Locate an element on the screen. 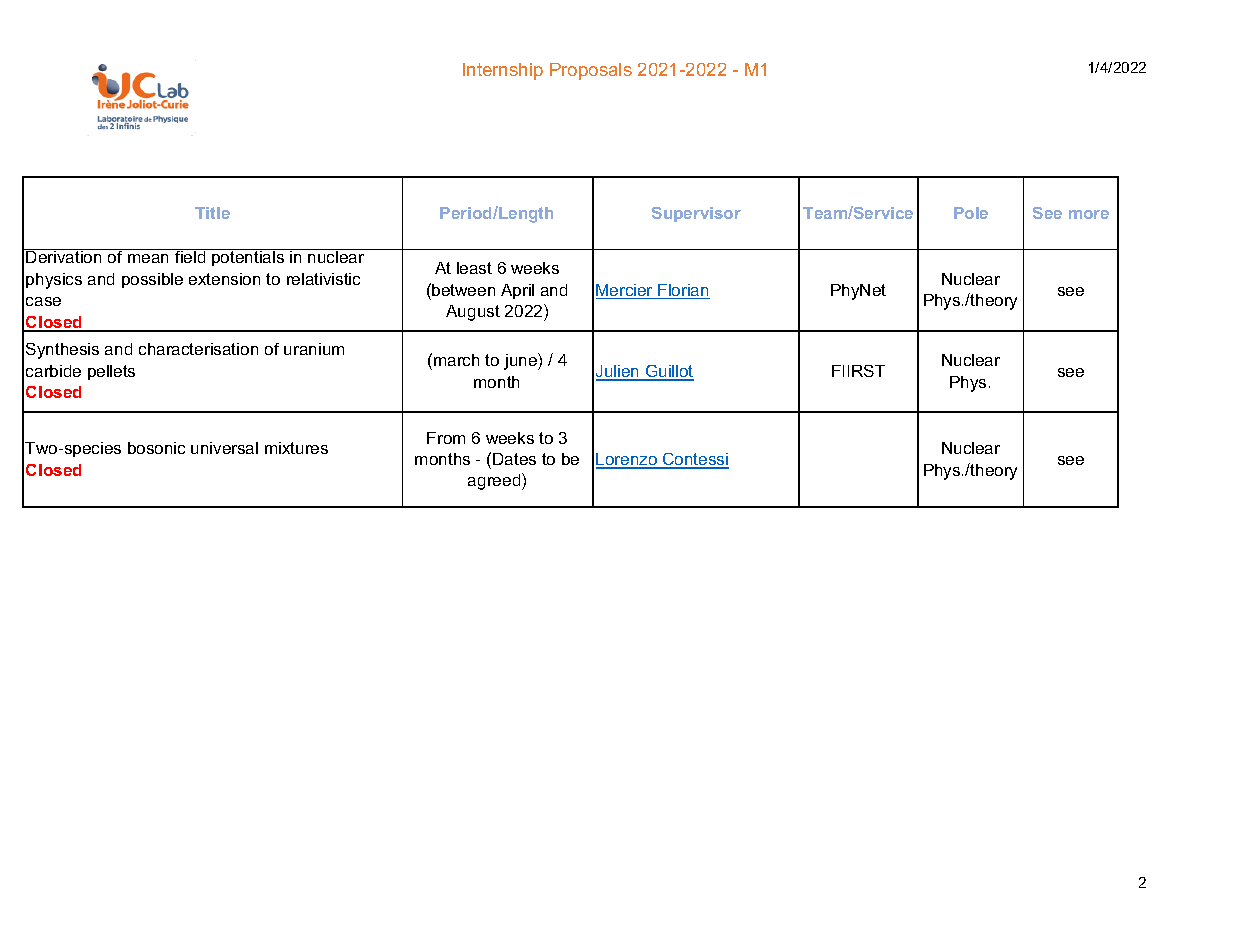 The width and height of the screenshot is (1233, 952). Title is located at coordinates (212, 213).
